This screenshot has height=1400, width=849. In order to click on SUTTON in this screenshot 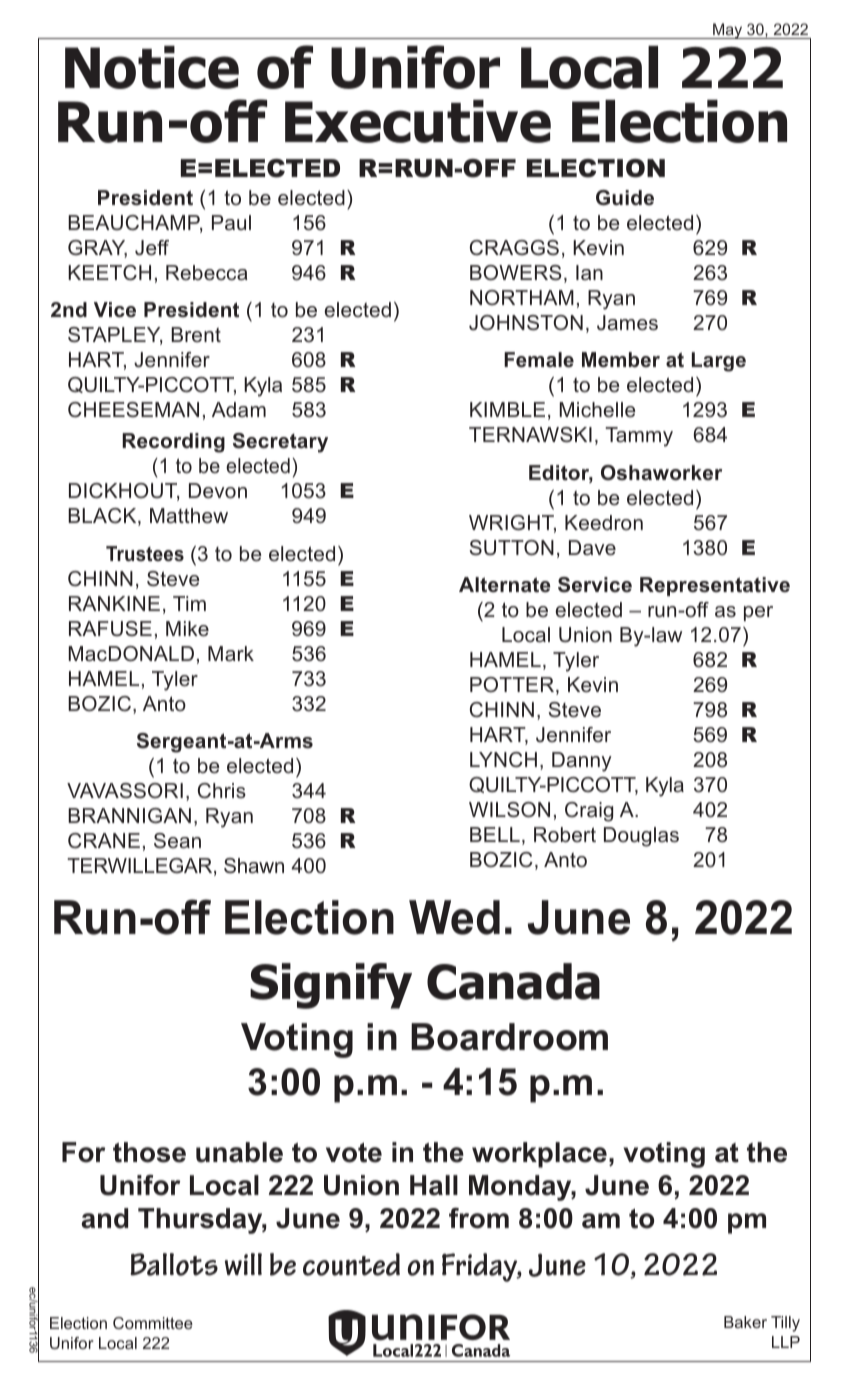, I will do `click(512, 548)`.
